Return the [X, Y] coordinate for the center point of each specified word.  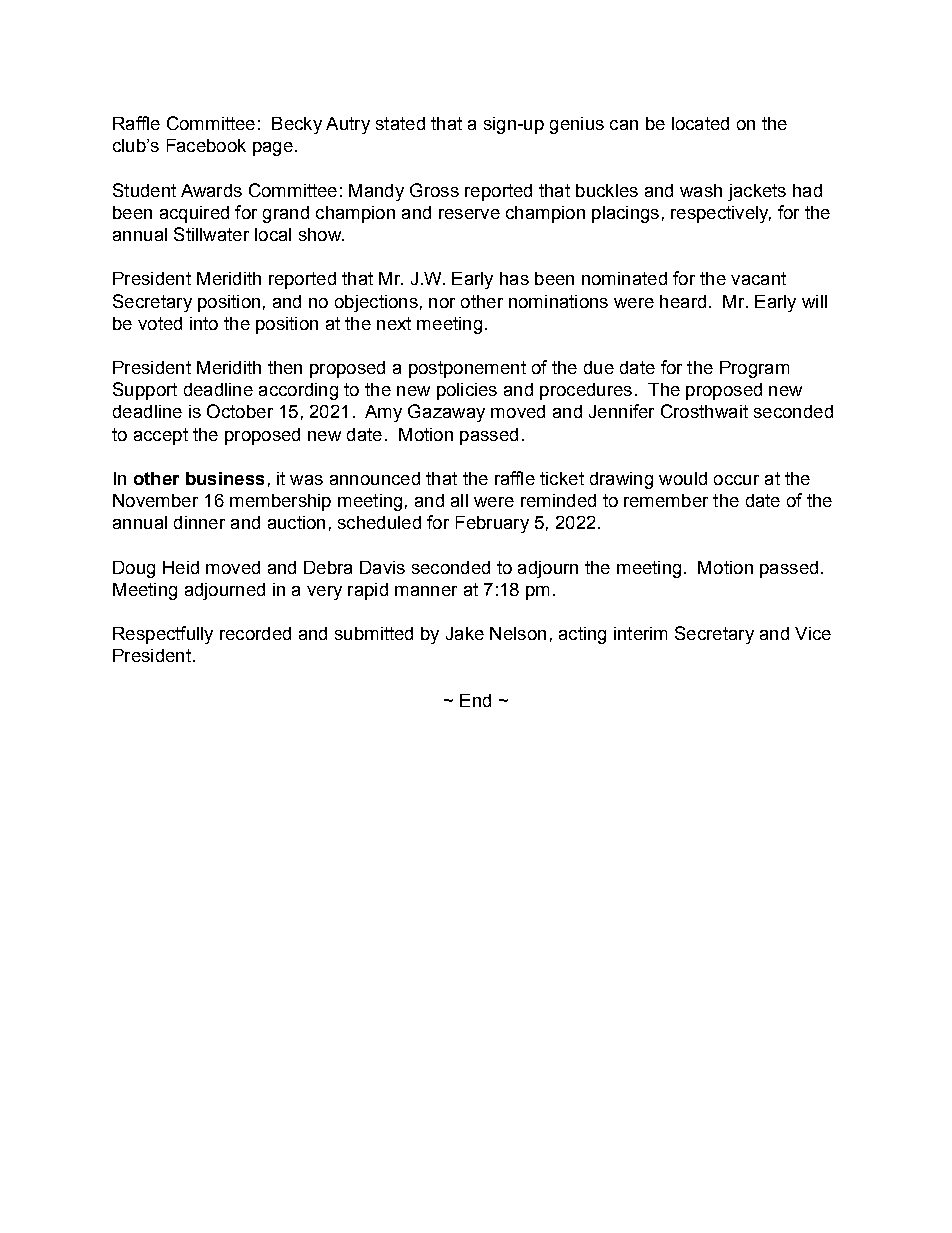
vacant [758, 278]
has [514, 278]
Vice [813, 633]
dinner [199, 522]
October [240, 411]
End [475, 700]
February [492, 524]
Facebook [206, 145]
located [700, 123]
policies [467, 391]
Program [754, 369]
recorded [255, 633]
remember [666, 500]
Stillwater [211, 234]
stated [400, 123]
